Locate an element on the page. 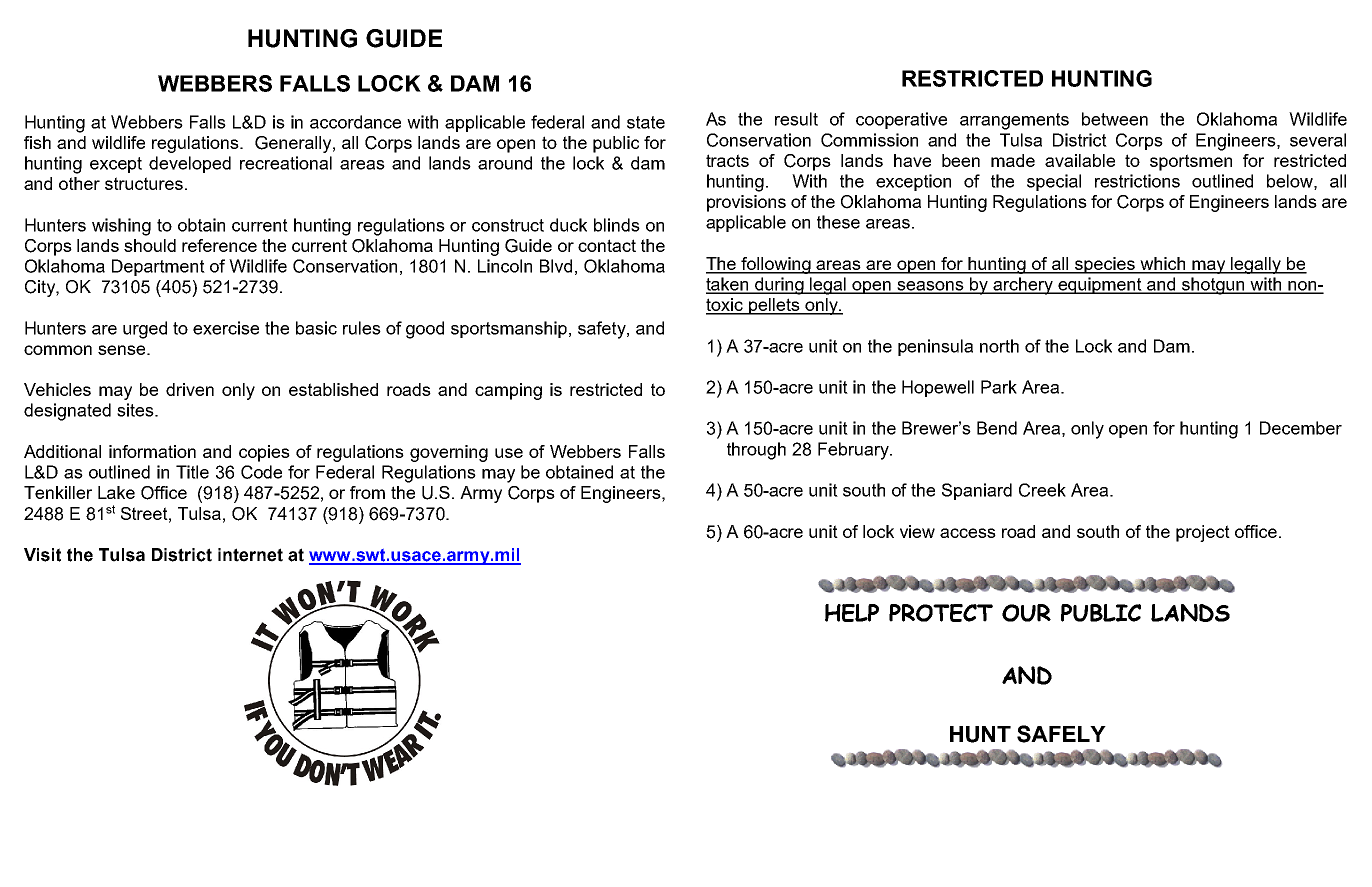 The image size is (1372, 887). OUR is located at coordinates (1026, 613).
